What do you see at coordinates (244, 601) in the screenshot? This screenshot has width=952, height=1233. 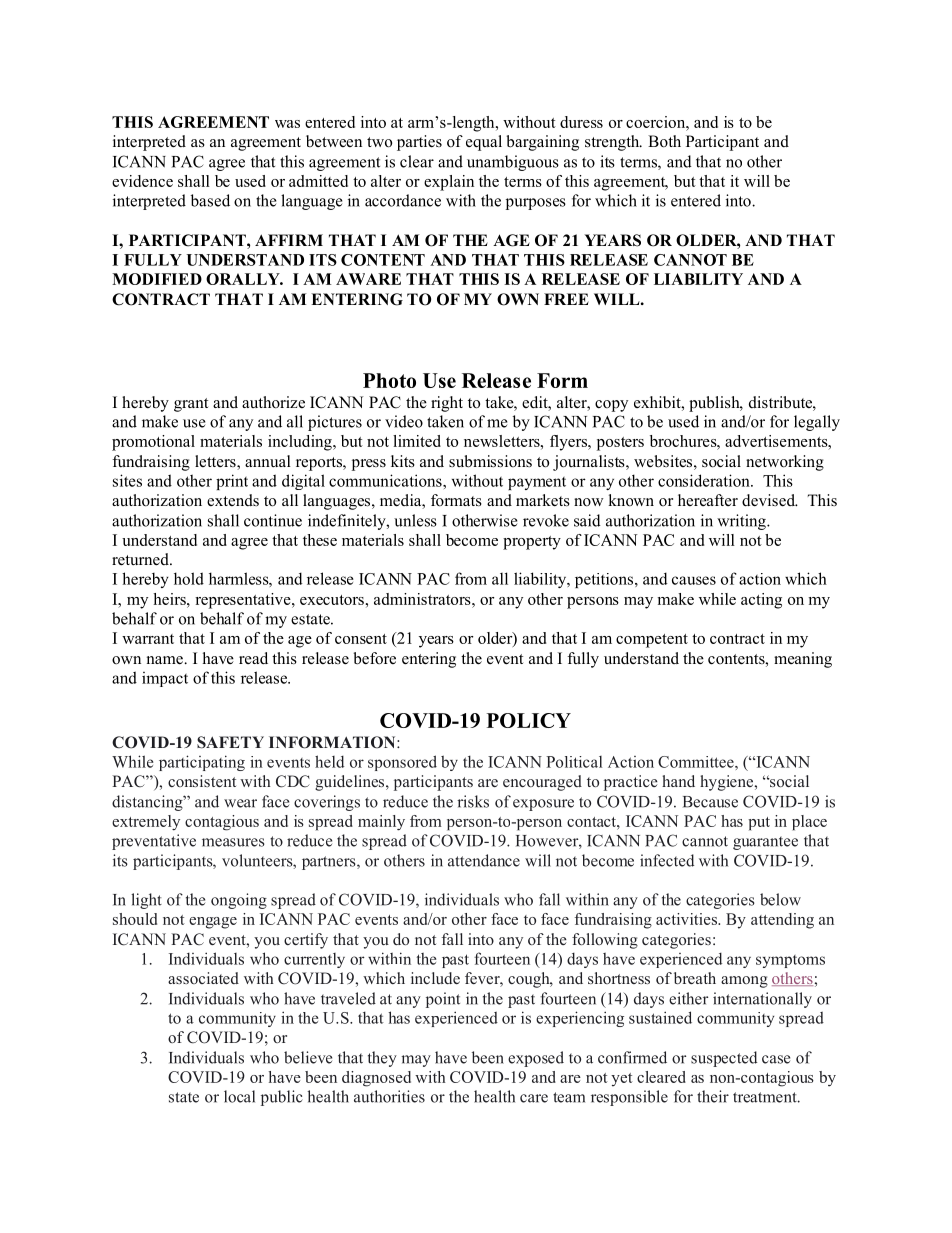 I see `representative` at bounding box center [244, 601].
